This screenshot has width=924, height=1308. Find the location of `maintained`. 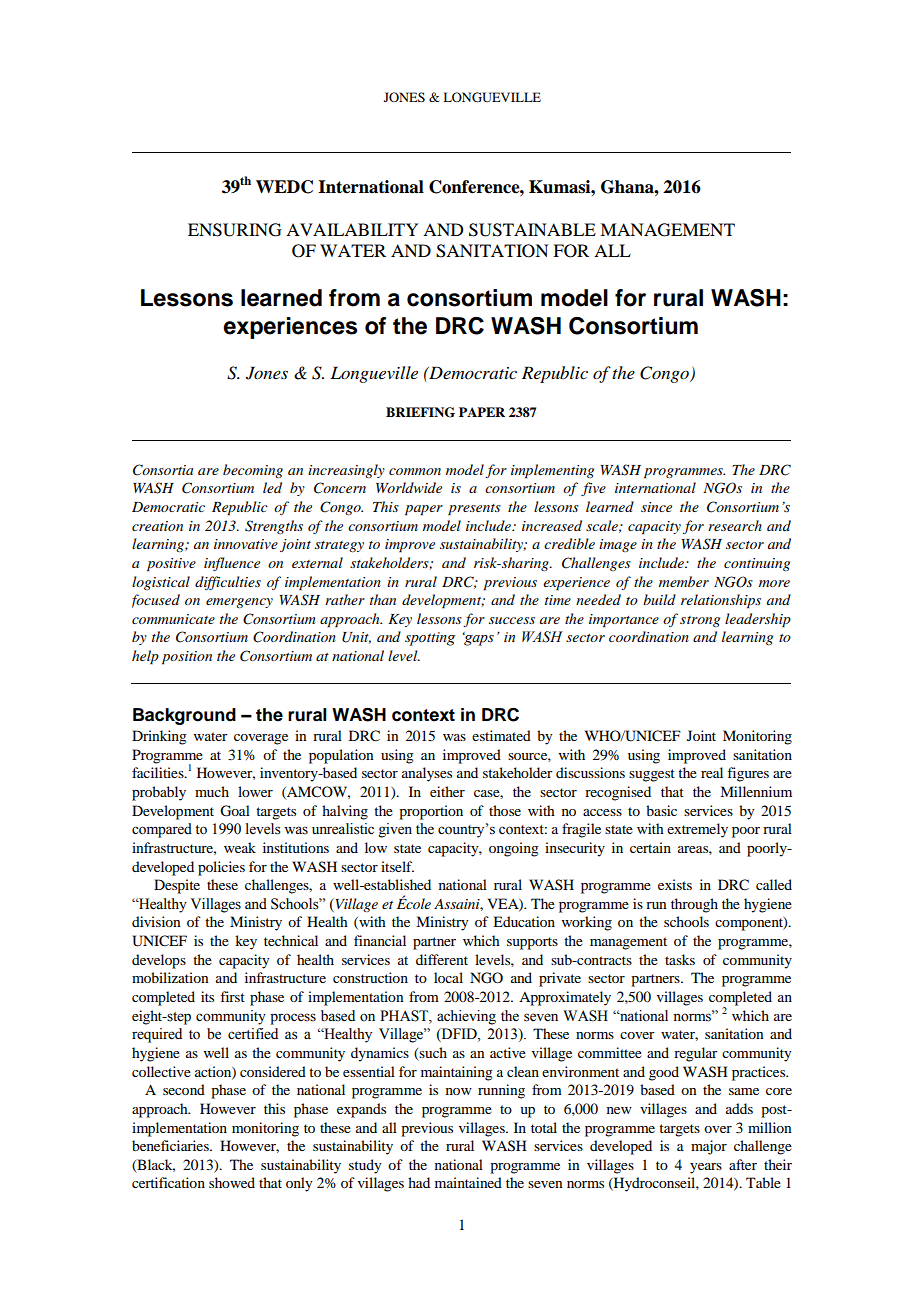

maintained is located at coordinates (468, 1182).
